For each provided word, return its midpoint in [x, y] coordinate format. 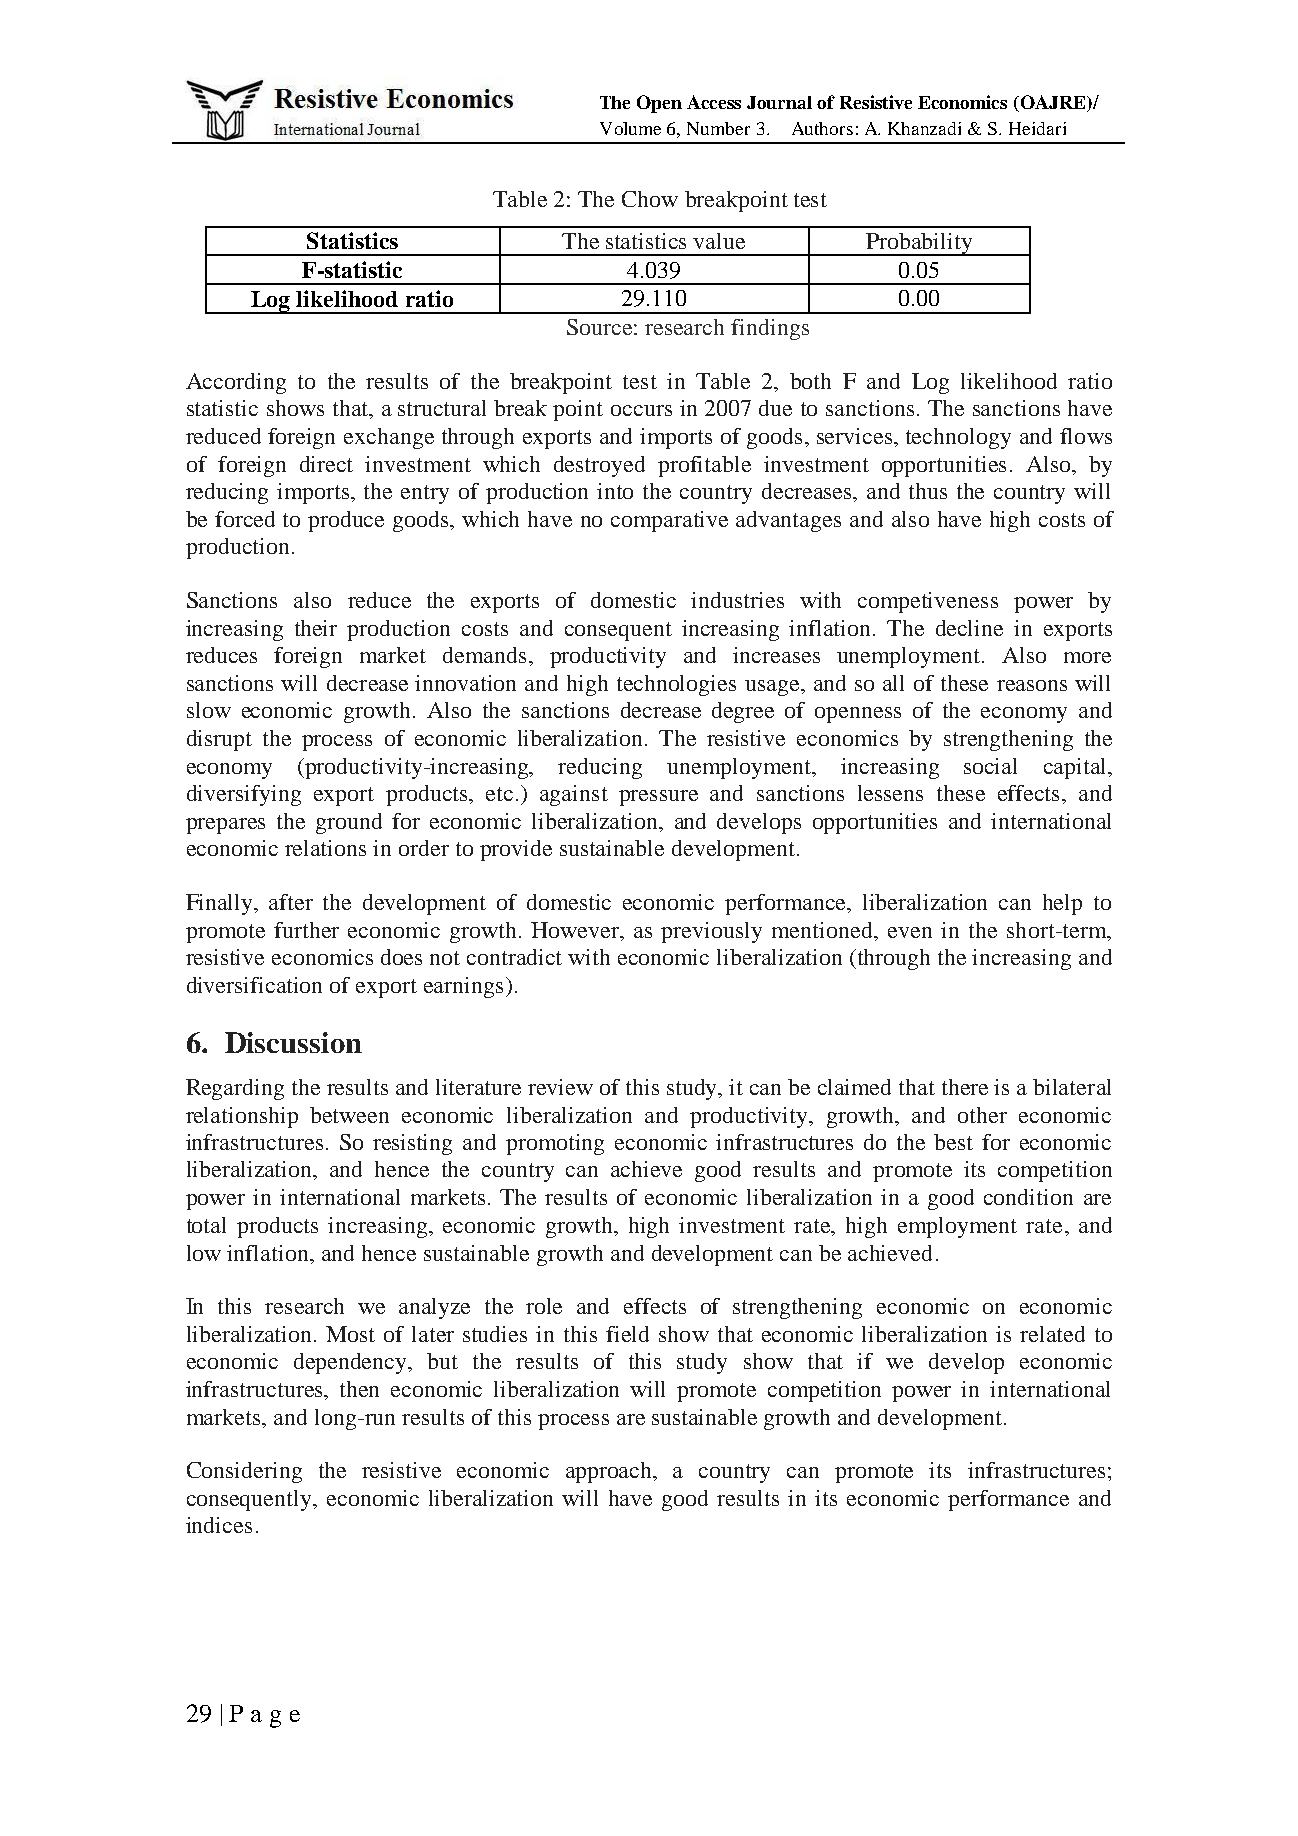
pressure [658, 798]
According [236, 383]
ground [349, 823]
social [990, 766]
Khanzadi [924, 128]
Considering [244, 1472]
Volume [630, 128]
